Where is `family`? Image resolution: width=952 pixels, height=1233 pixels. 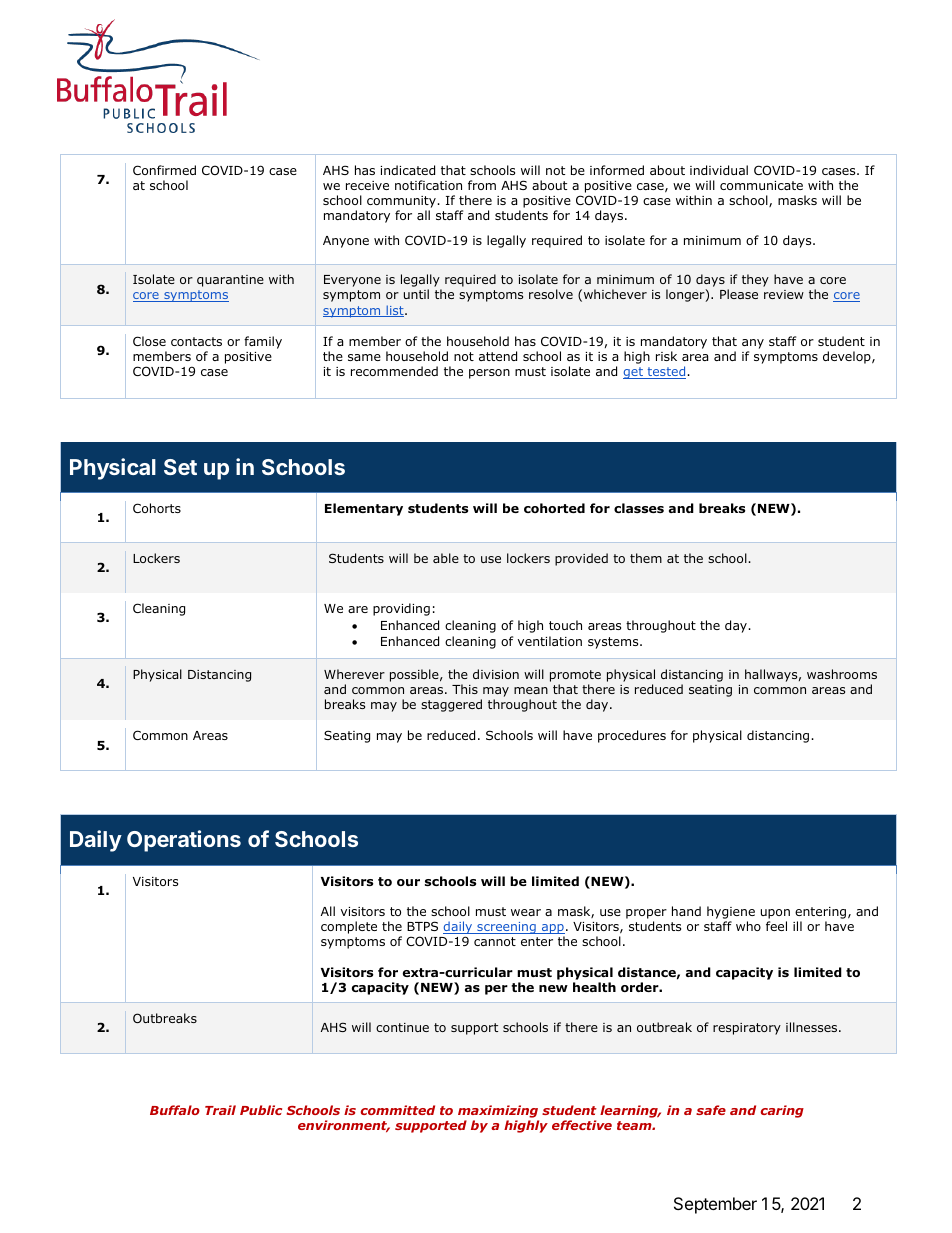
family is located at coordinates (263, 342).
